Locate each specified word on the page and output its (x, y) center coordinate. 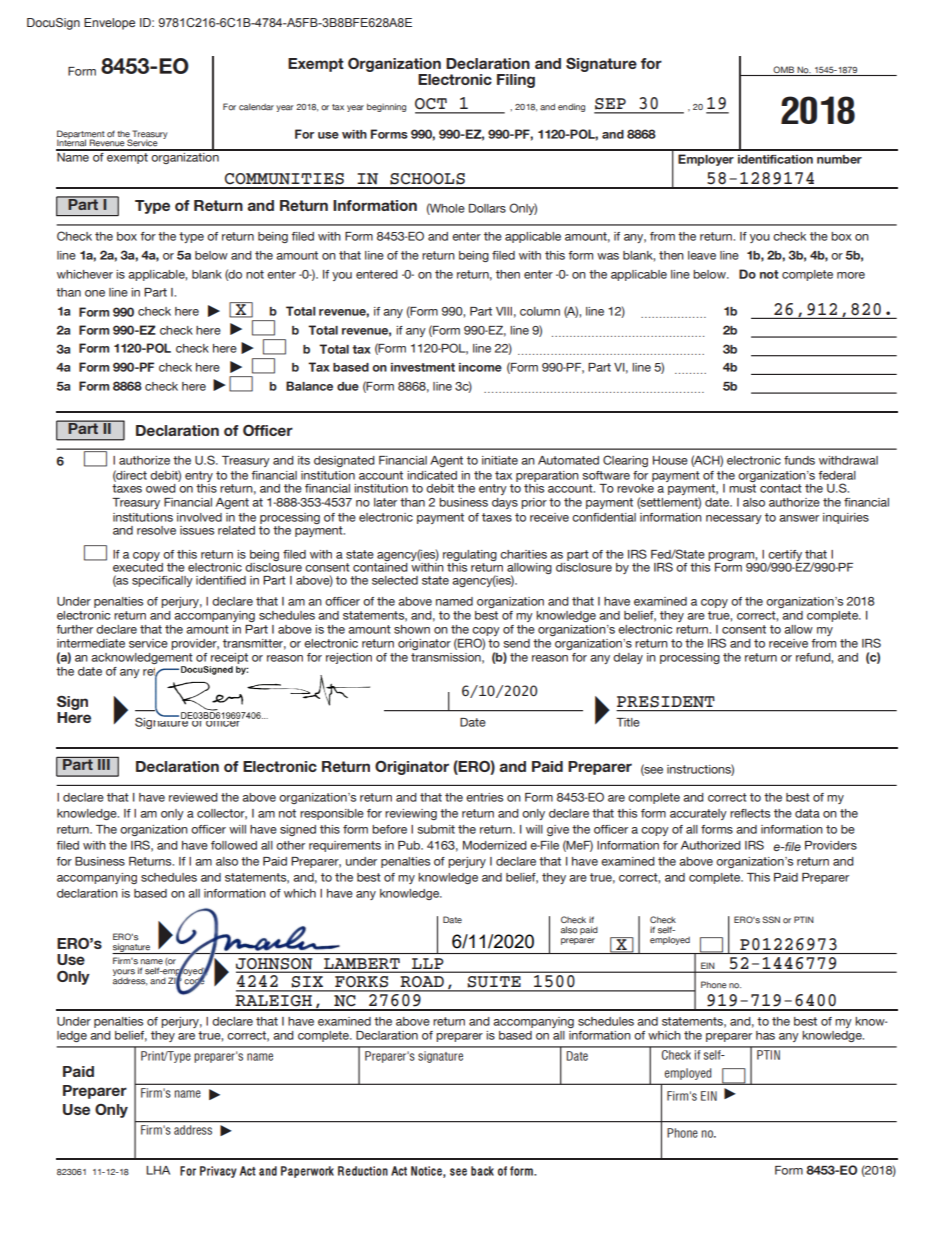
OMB (783, 69)
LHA (158, 1170)
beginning (386, 107)
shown (412, 629)
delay (628, 658)
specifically (162, 581)
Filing (516, 81)
